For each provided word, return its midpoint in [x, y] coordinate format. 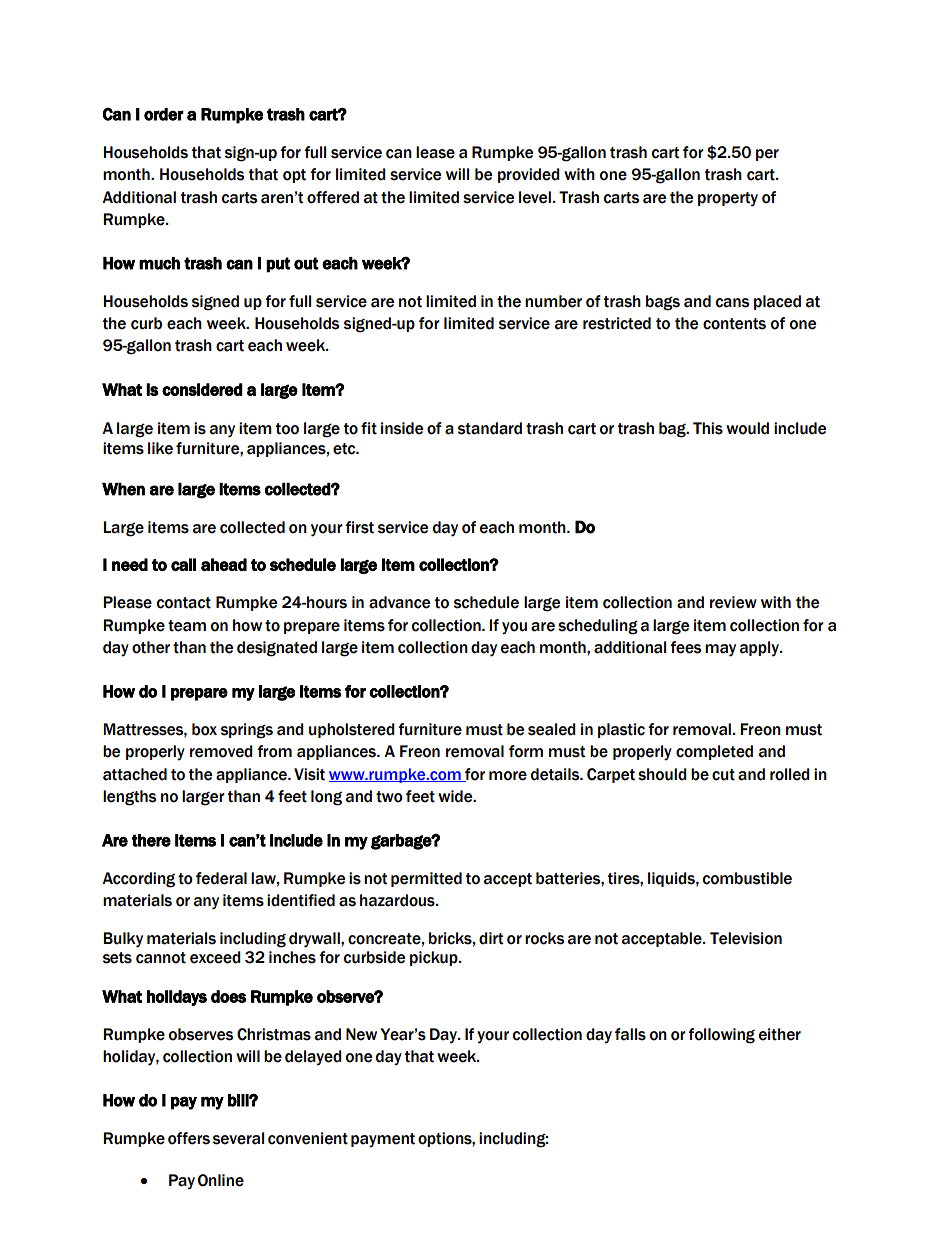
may [720, 650]
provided [529, 175]
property [728, 199]
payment [383, 1140]
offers [189, 1138]
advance [399, 602]
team [187, 626]
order [164, 114]
